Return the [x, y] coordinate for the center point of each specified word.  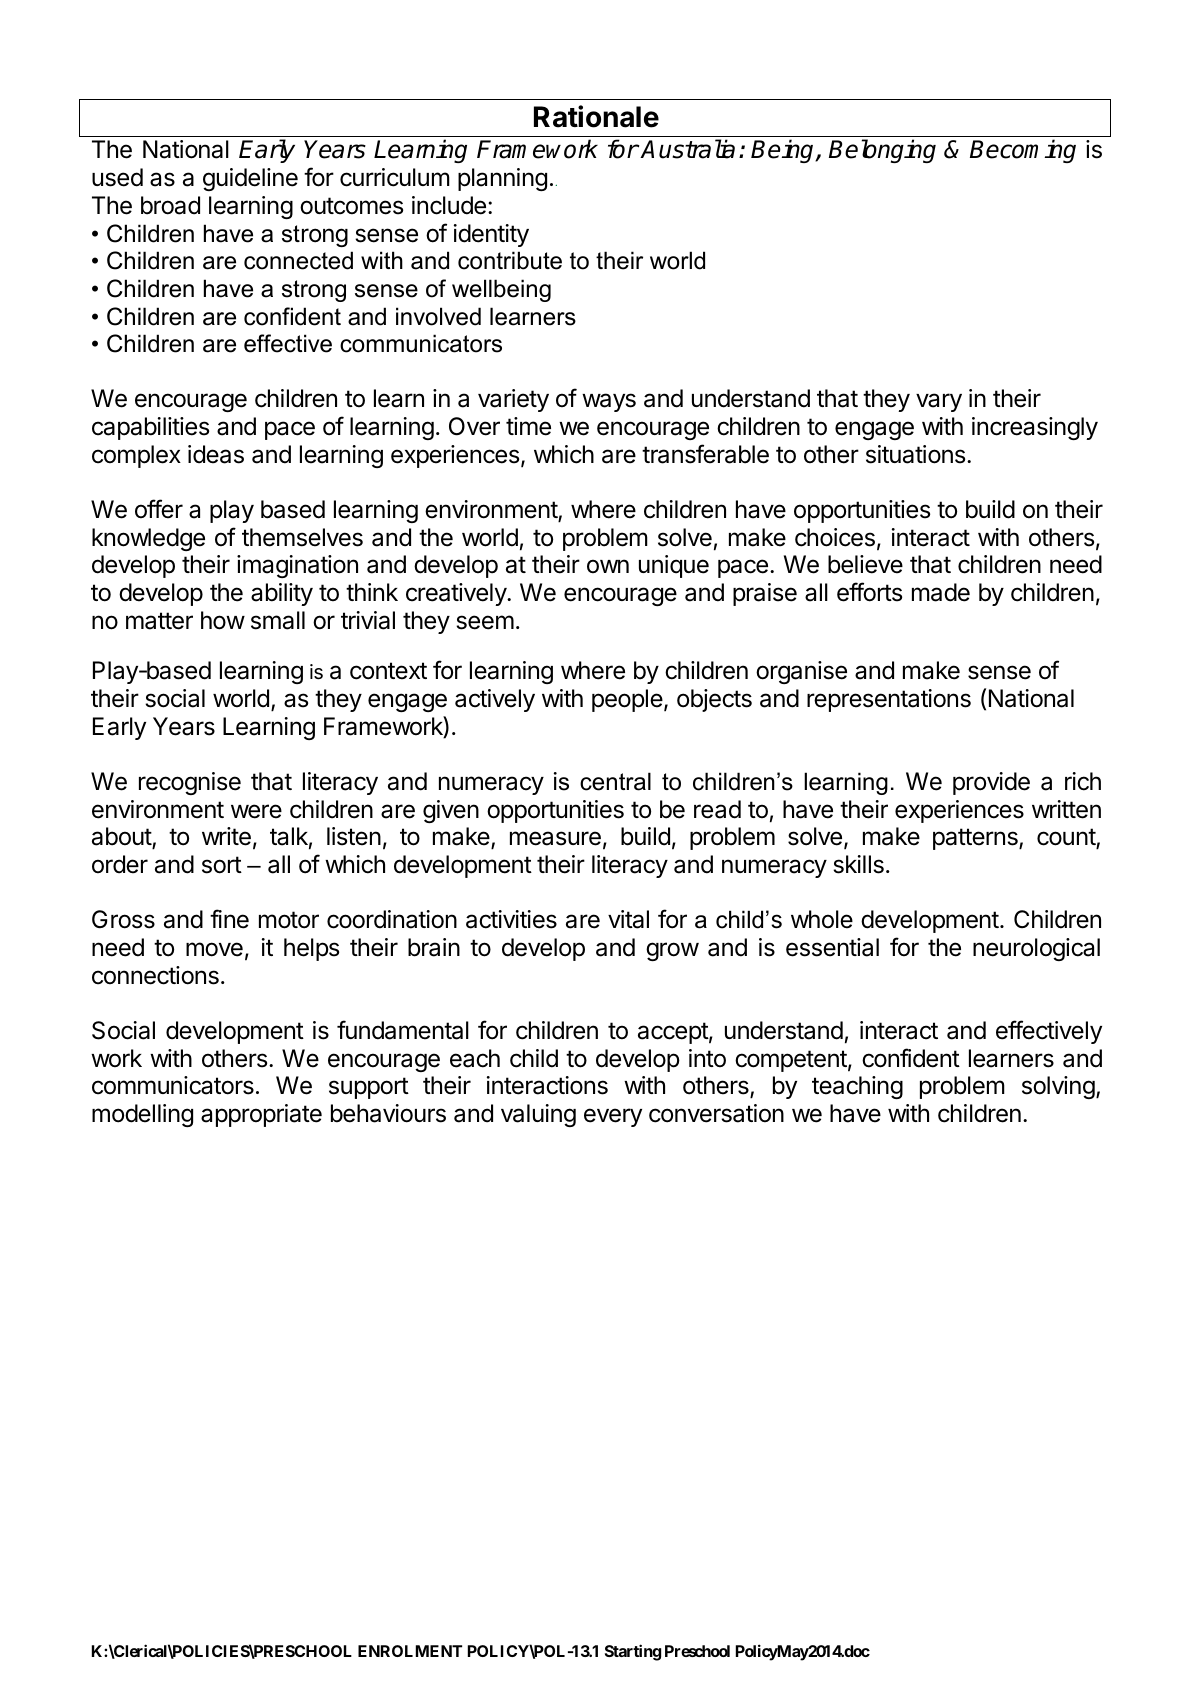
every [613, 1117]
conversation [716, 1113]
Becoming [1023, 151]
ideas [216, 454]
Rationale [596, 116]
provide [991, 783]
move [214, 949]
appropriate [261, 1115]
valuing [538, 1115]
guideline [250, 179]
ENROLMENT [410, 1651]
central [615, 781]
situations [917, 454]
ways [609, 402]
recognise [190, 783]
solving [1058, 1087]
